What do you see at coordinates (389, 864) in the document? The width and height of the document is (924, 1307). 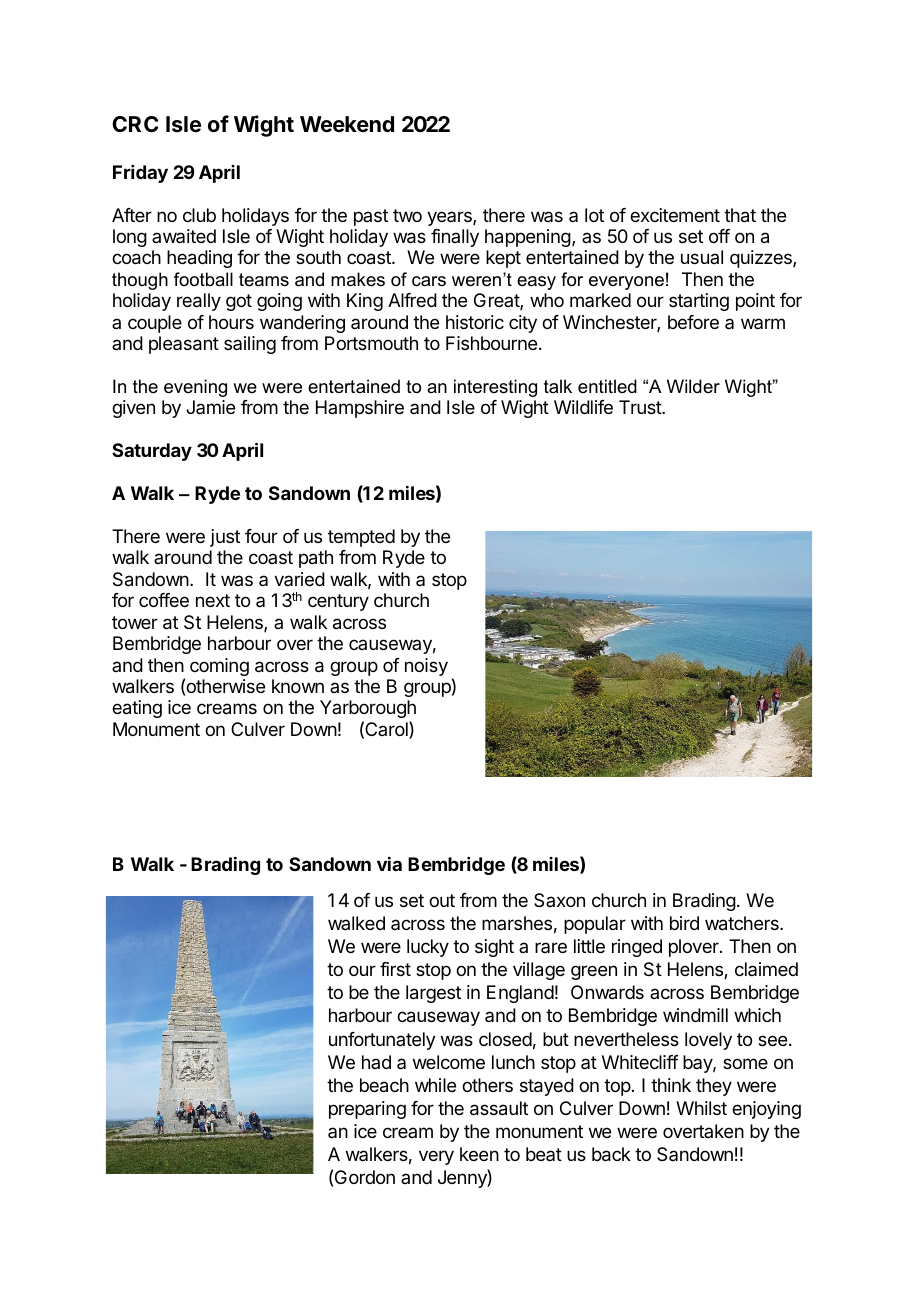 I see `via` at bounding box center [389, 864].
